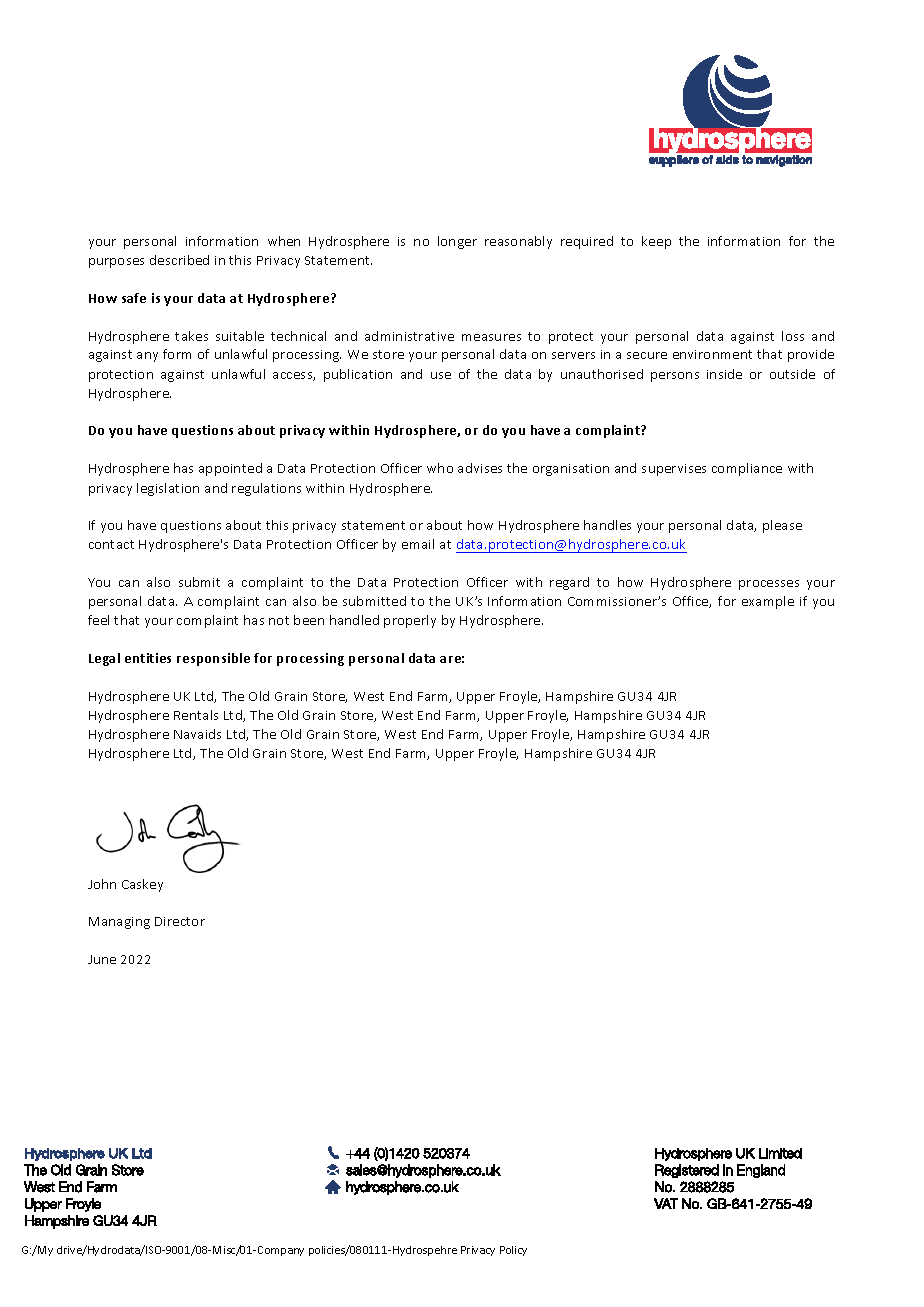 The height and width of the page is (1307, 924). Describe the element at coordinates (180, 921) in the page. I see `Director` at that location.
